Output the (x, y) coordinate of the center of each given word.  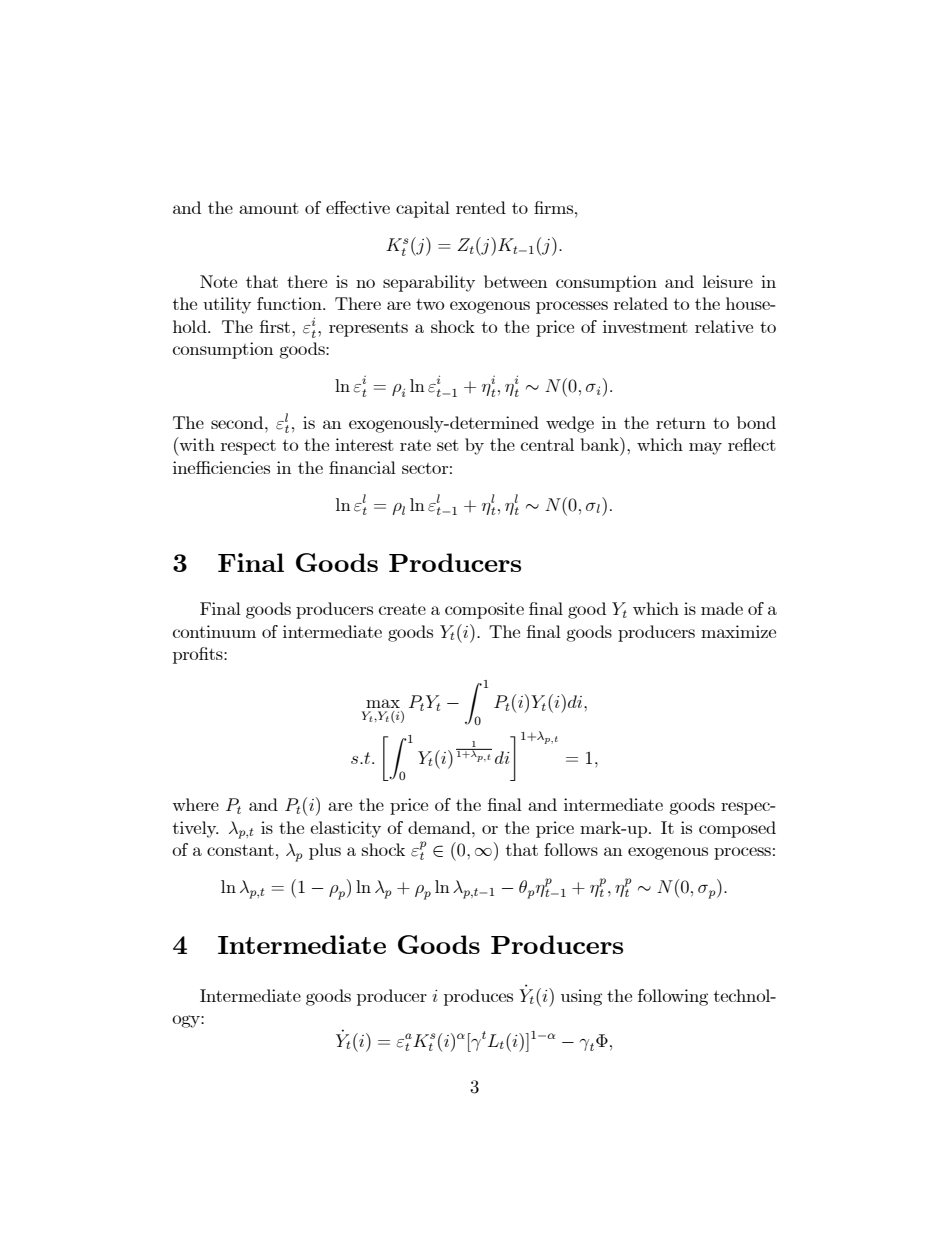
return (681, 423)
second (238, 422)
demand (440, 827)
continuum (214, 631)
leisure (728, 281)
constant (240, 850)
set (448, 445)
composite (484, 610)
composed (737, 829)
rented (481, 207)
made (722, 608)
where (195, 804)
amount (269, 208)
